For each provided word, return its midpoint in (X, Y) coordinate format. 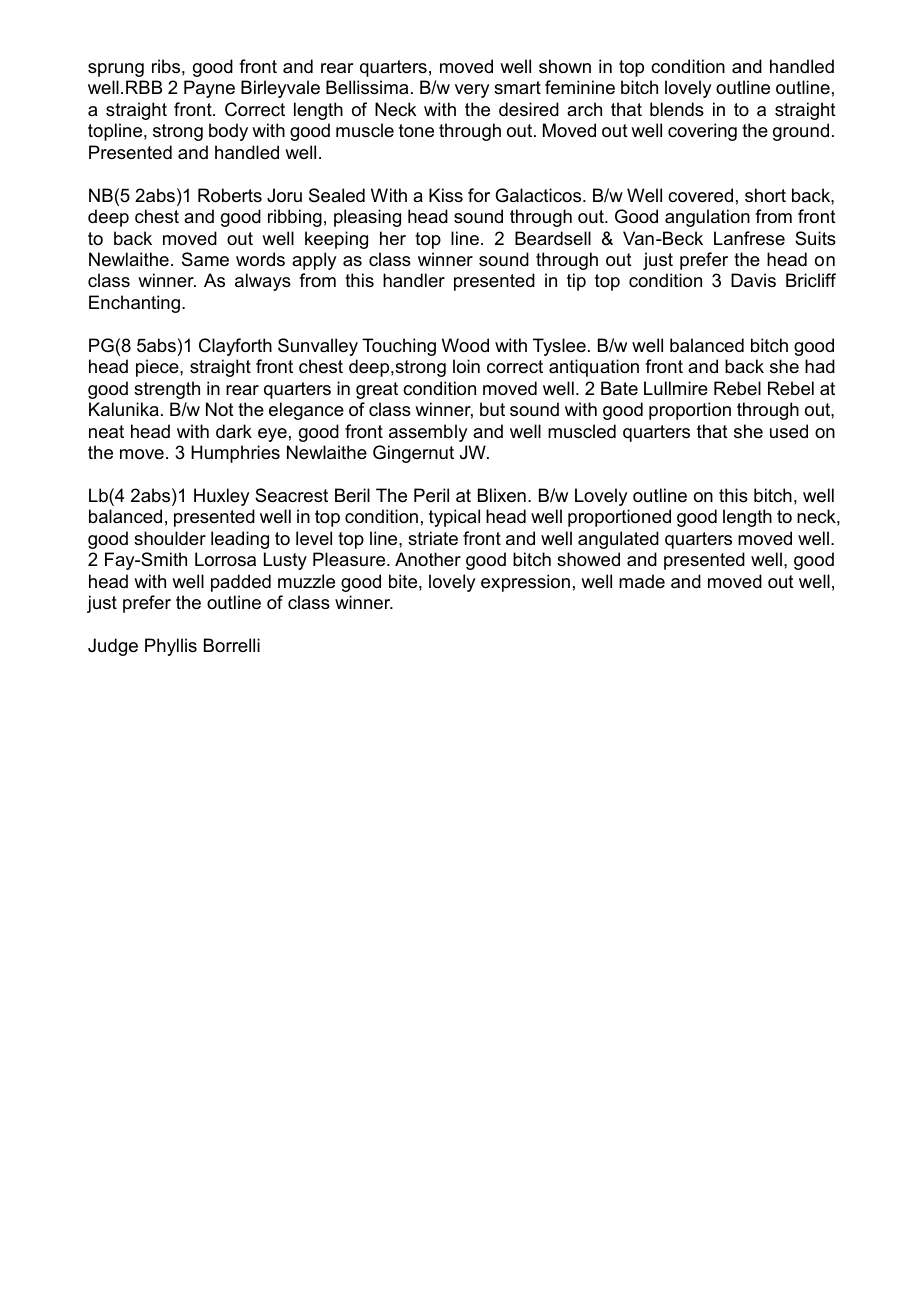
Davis (753, 280)
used (789, 431)
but (492, 409)
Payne (209, 89)
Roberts (230, 195)
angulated (618, 540)
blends (677, 109)
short (765, 195)
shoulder (170, 538)
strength (167, 390)
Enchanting (134, 304)
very (472, 91)
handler (414, 280)
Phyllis (171, 647)
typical (454, 518)
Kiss (446, 195)
